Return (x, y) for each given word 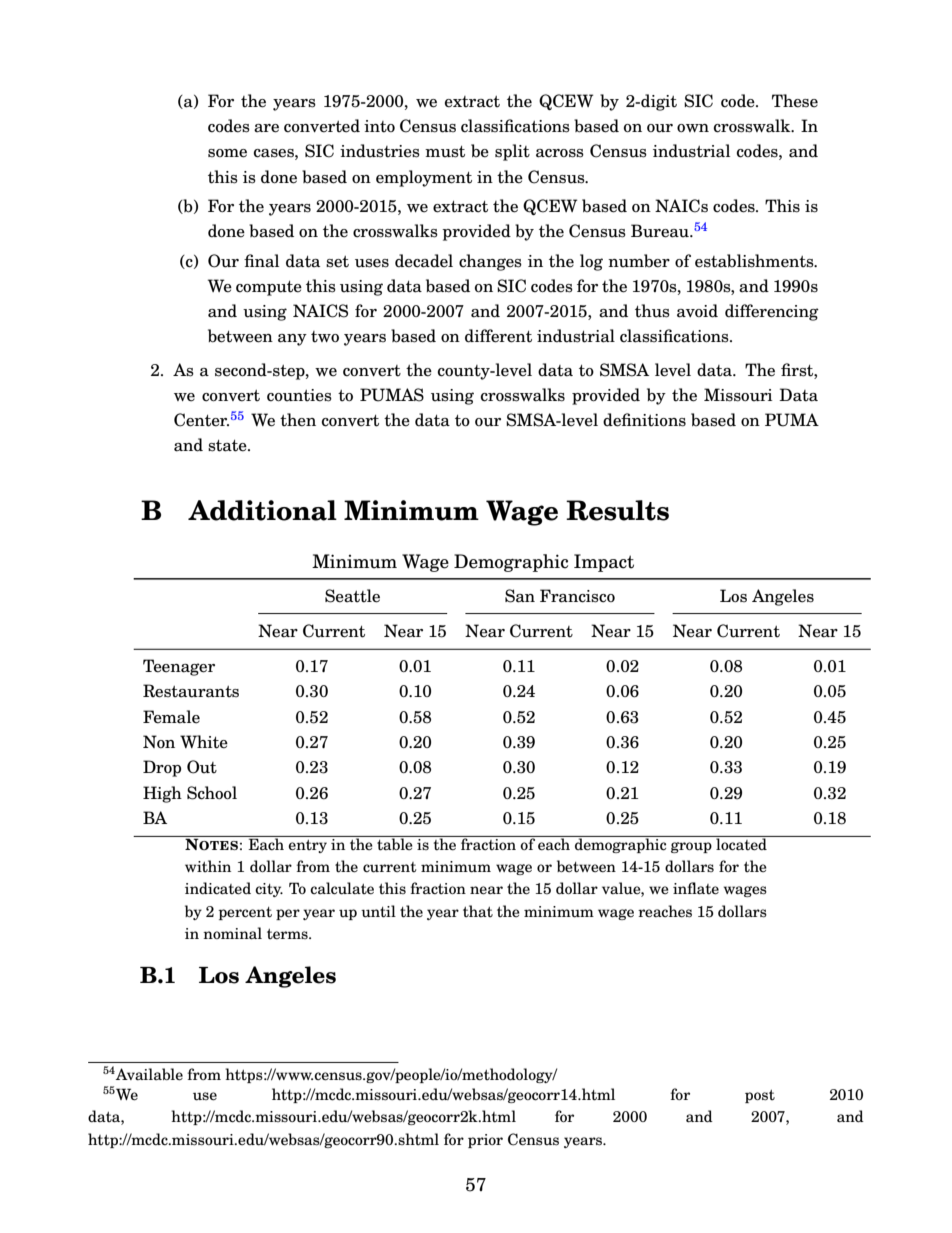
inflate (696, 888)
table (395, 843)
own (693, 128)
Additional (262, 510)
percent (245, 913)
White (204, 742)
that (478, 911)
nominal (232, 933)
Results (617, 510)
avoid (697, 311)
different (498, 336)
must (445, 152)
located (741, 843)
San (520, 596)
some (227, 153)
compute (269, 288)
